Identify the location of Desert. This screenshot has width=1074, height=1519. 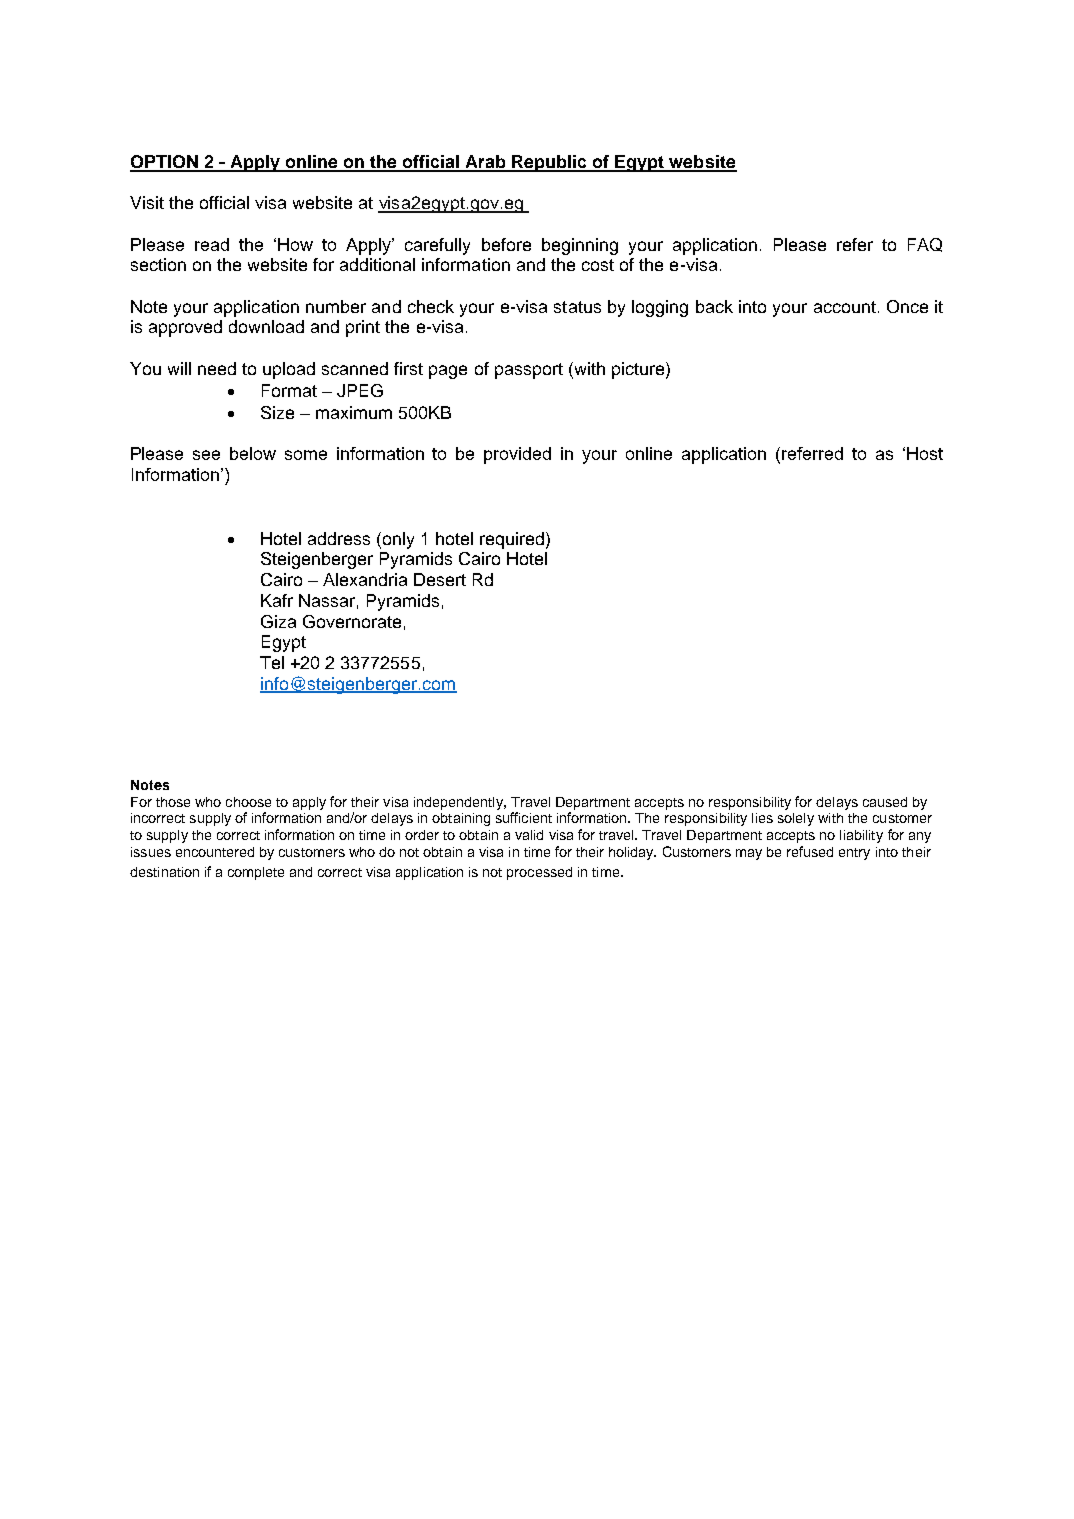
(440, 579).
